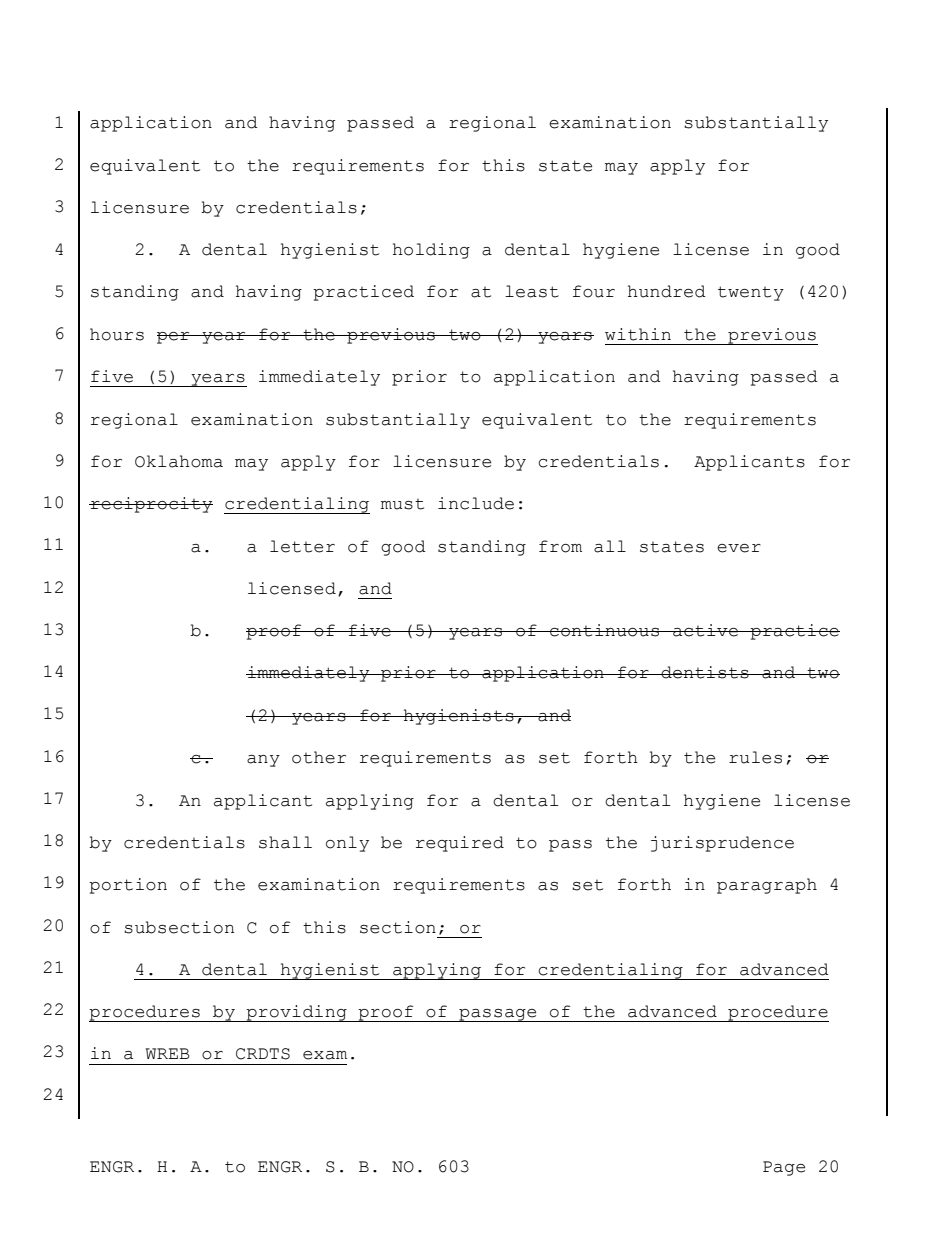 The height and width of the image is (1233, 952). Describe the element at coordinates (296, 1013) in the image. I see `providing` at that location.
